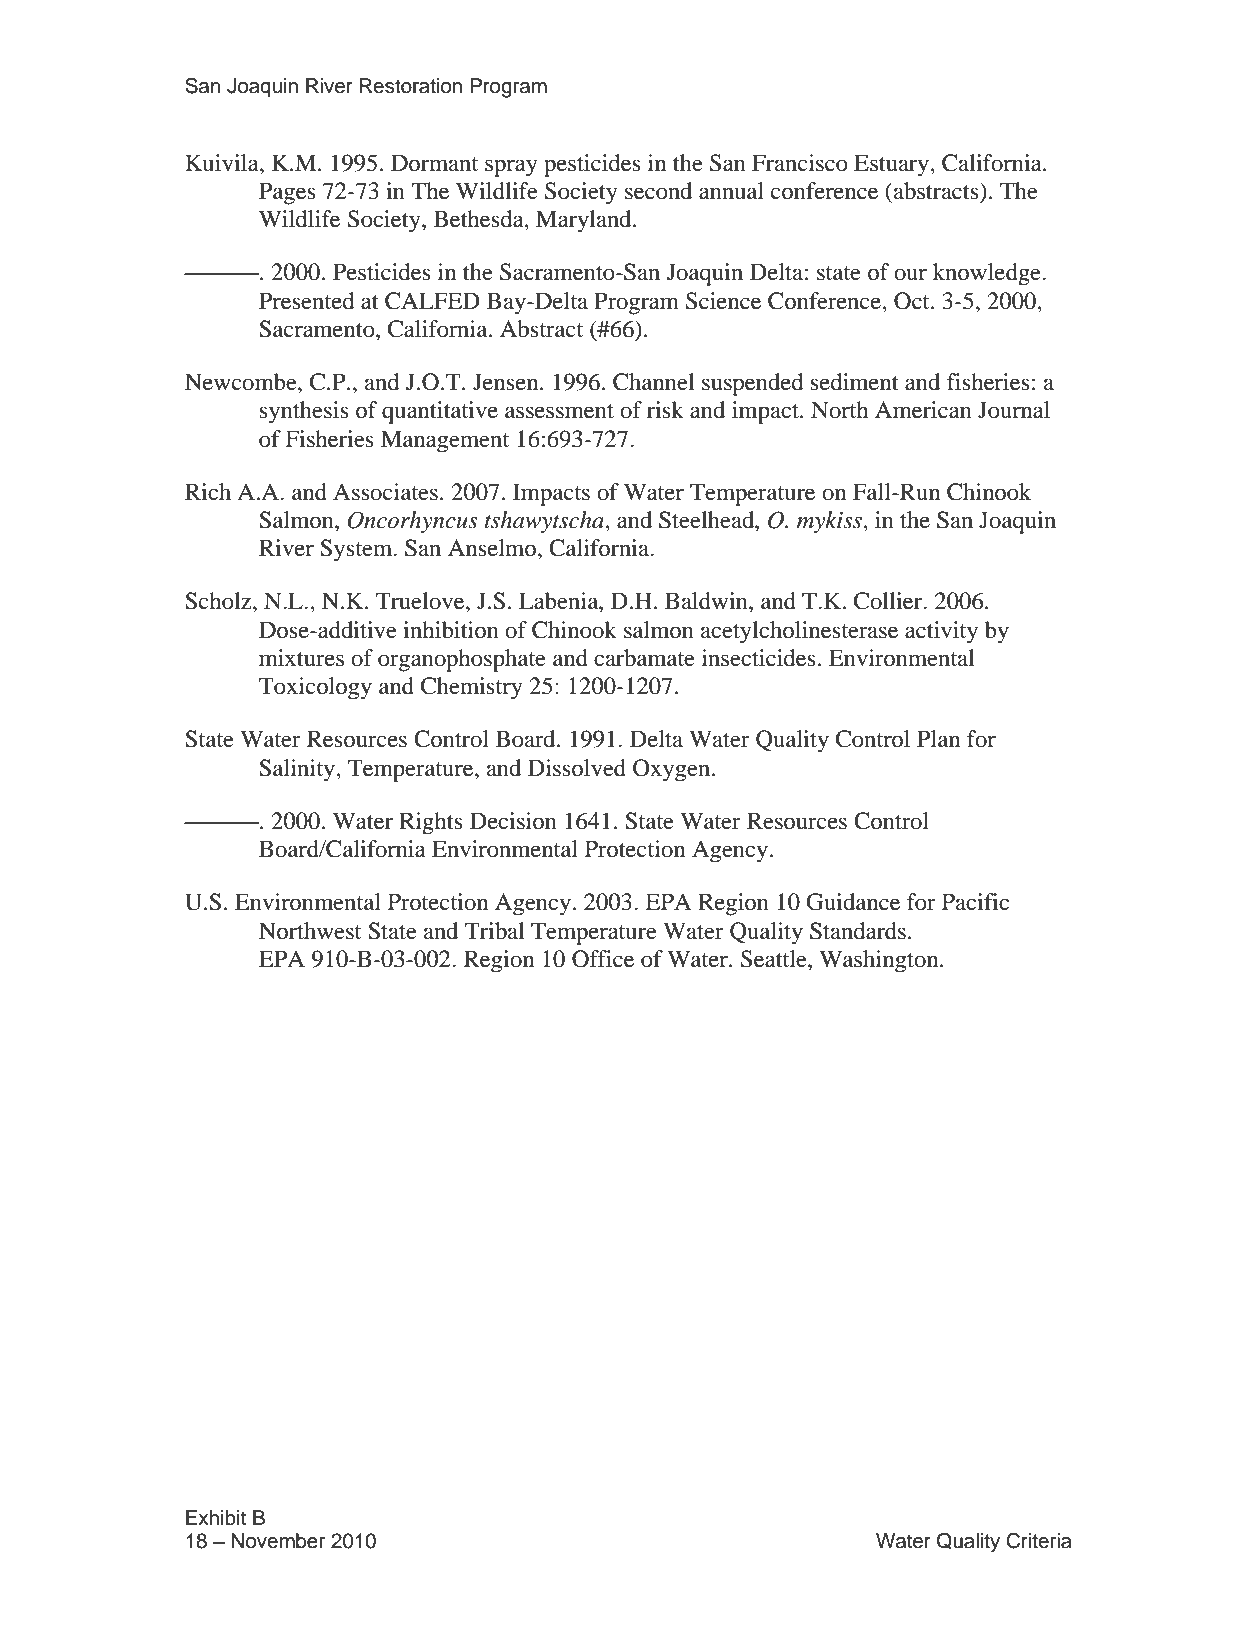 The width and height of the page is (1257, 1627). What do you see at coordinates (1039, 1541) in the page?
I see `Criteria` at bounding box center [1039, 1541].
